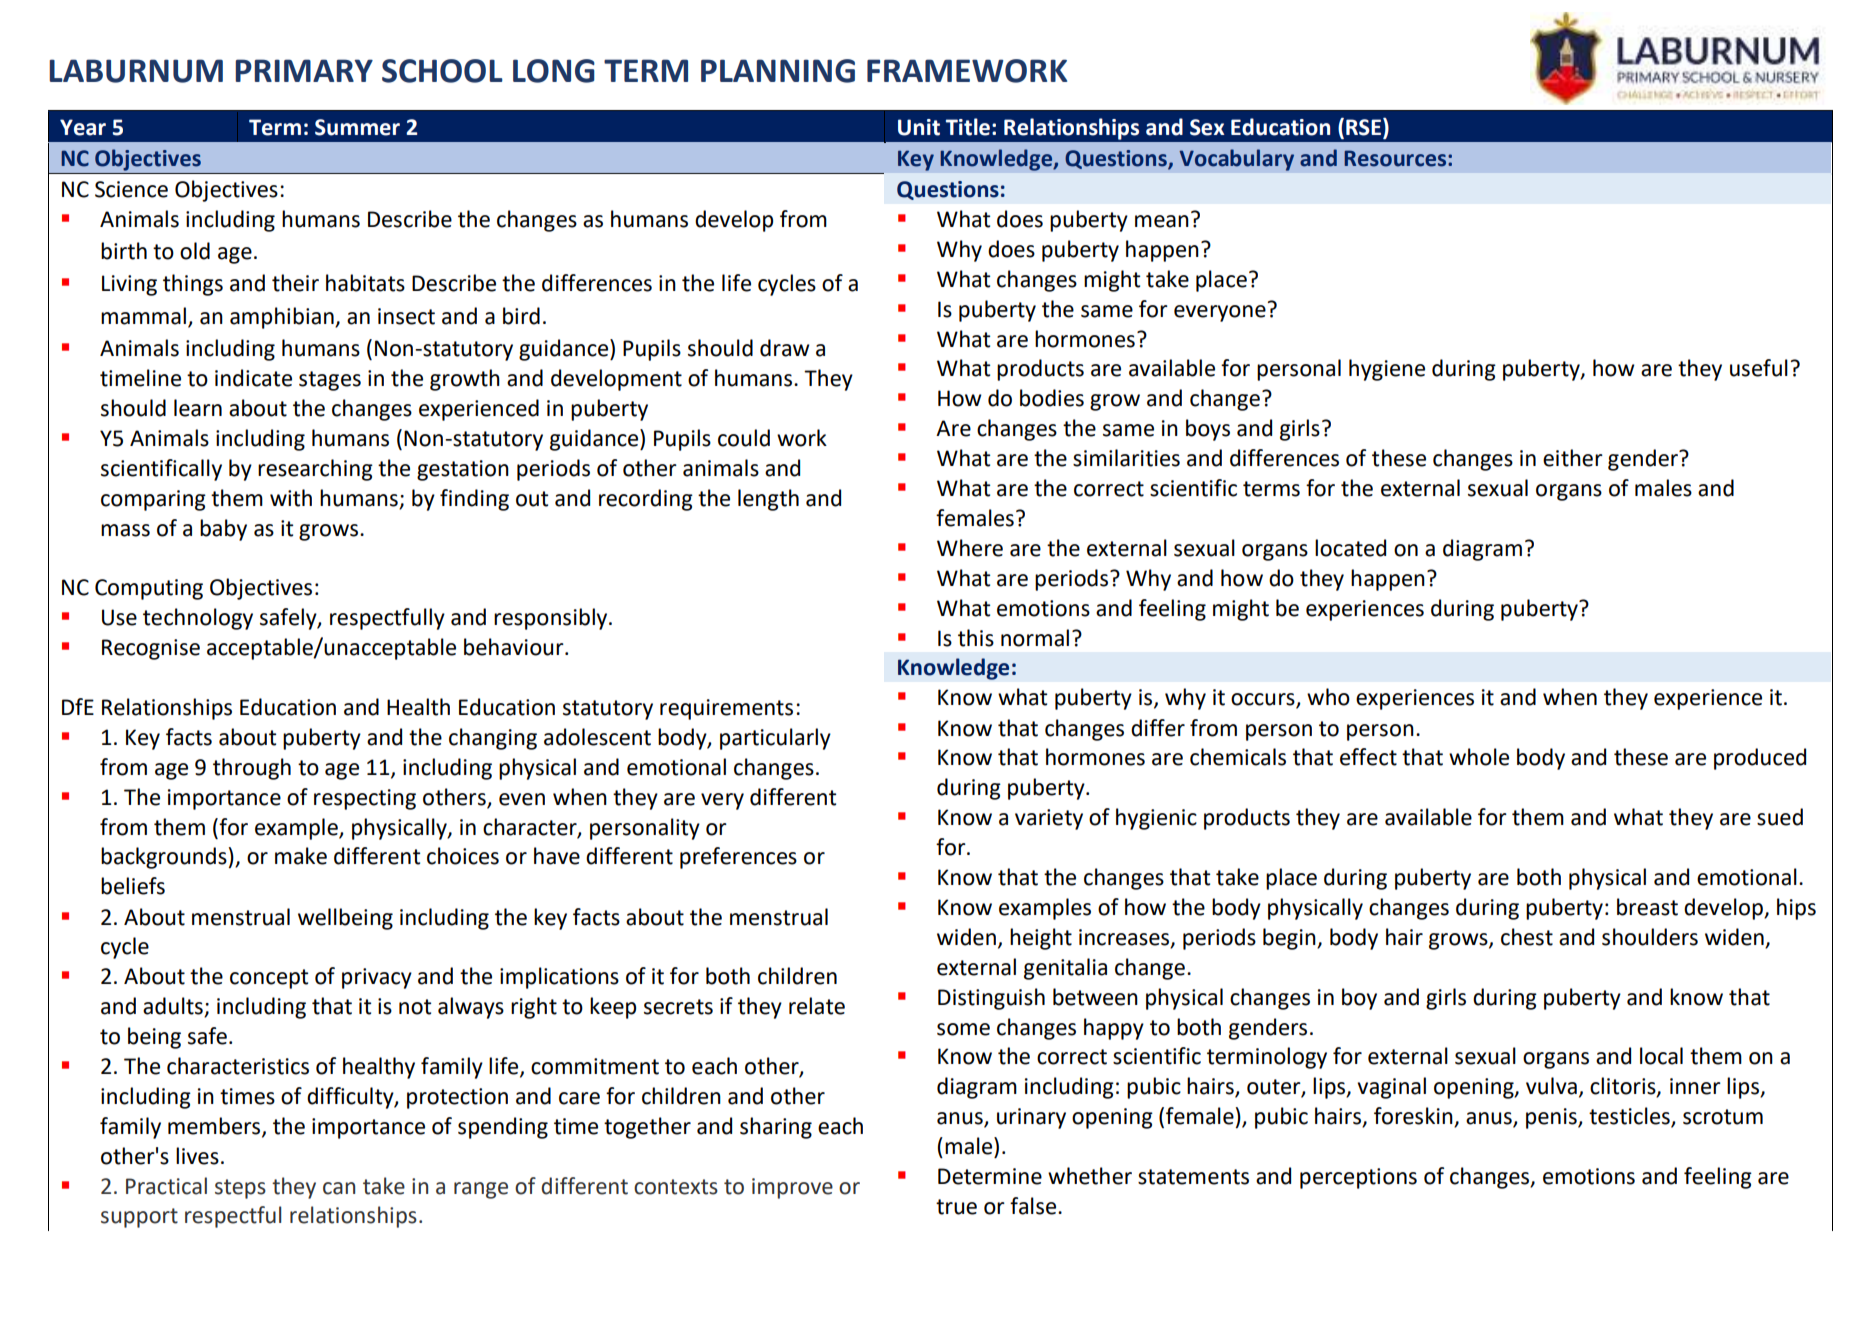 The height and width of the document is (1326, 1875). What do you see at coordinates (240, 1189) in the document?
I see `steps` at bounding box center [240, 1189].
